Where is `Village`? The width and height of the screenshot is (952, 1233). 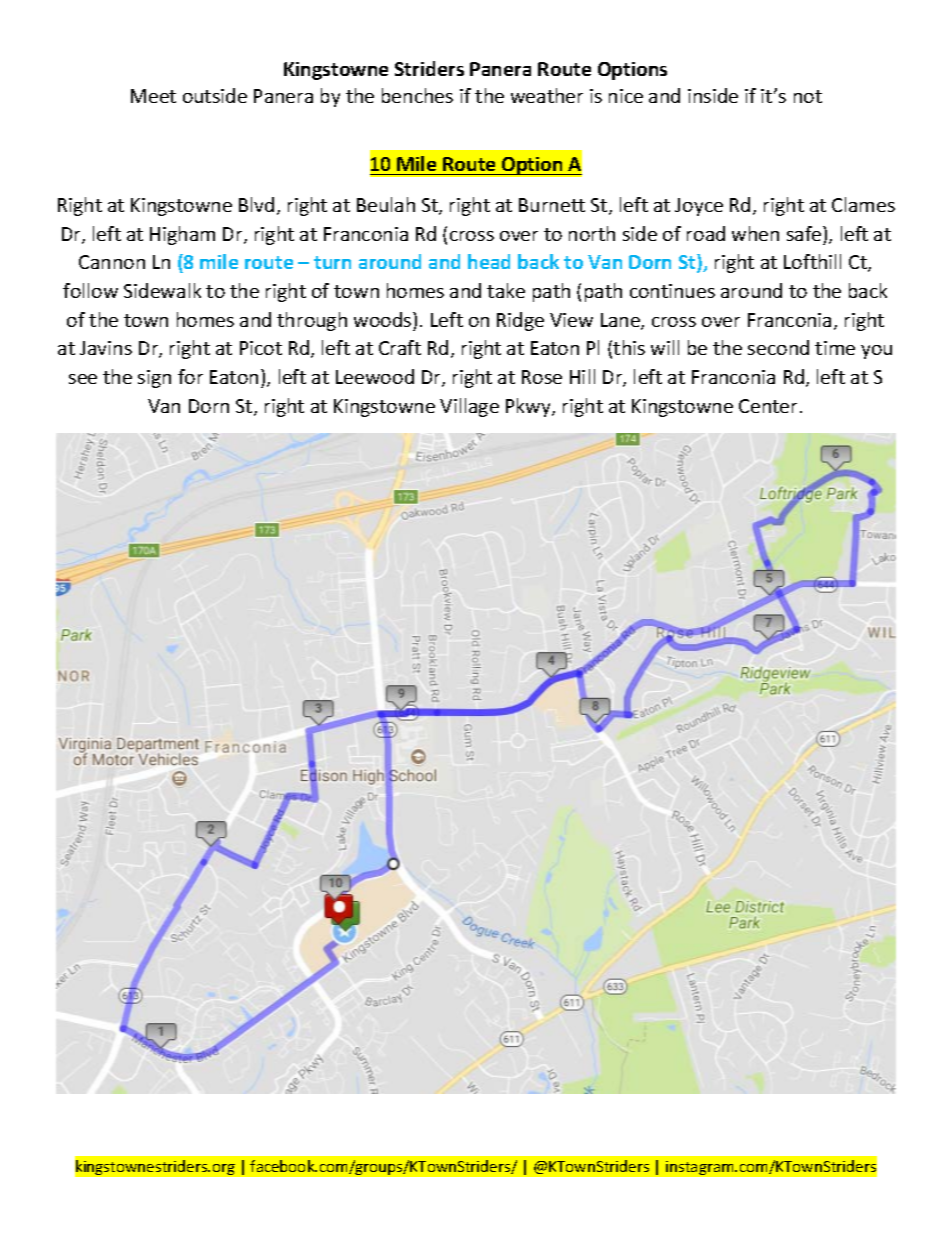 Village is located at coordinates (469, 407).
